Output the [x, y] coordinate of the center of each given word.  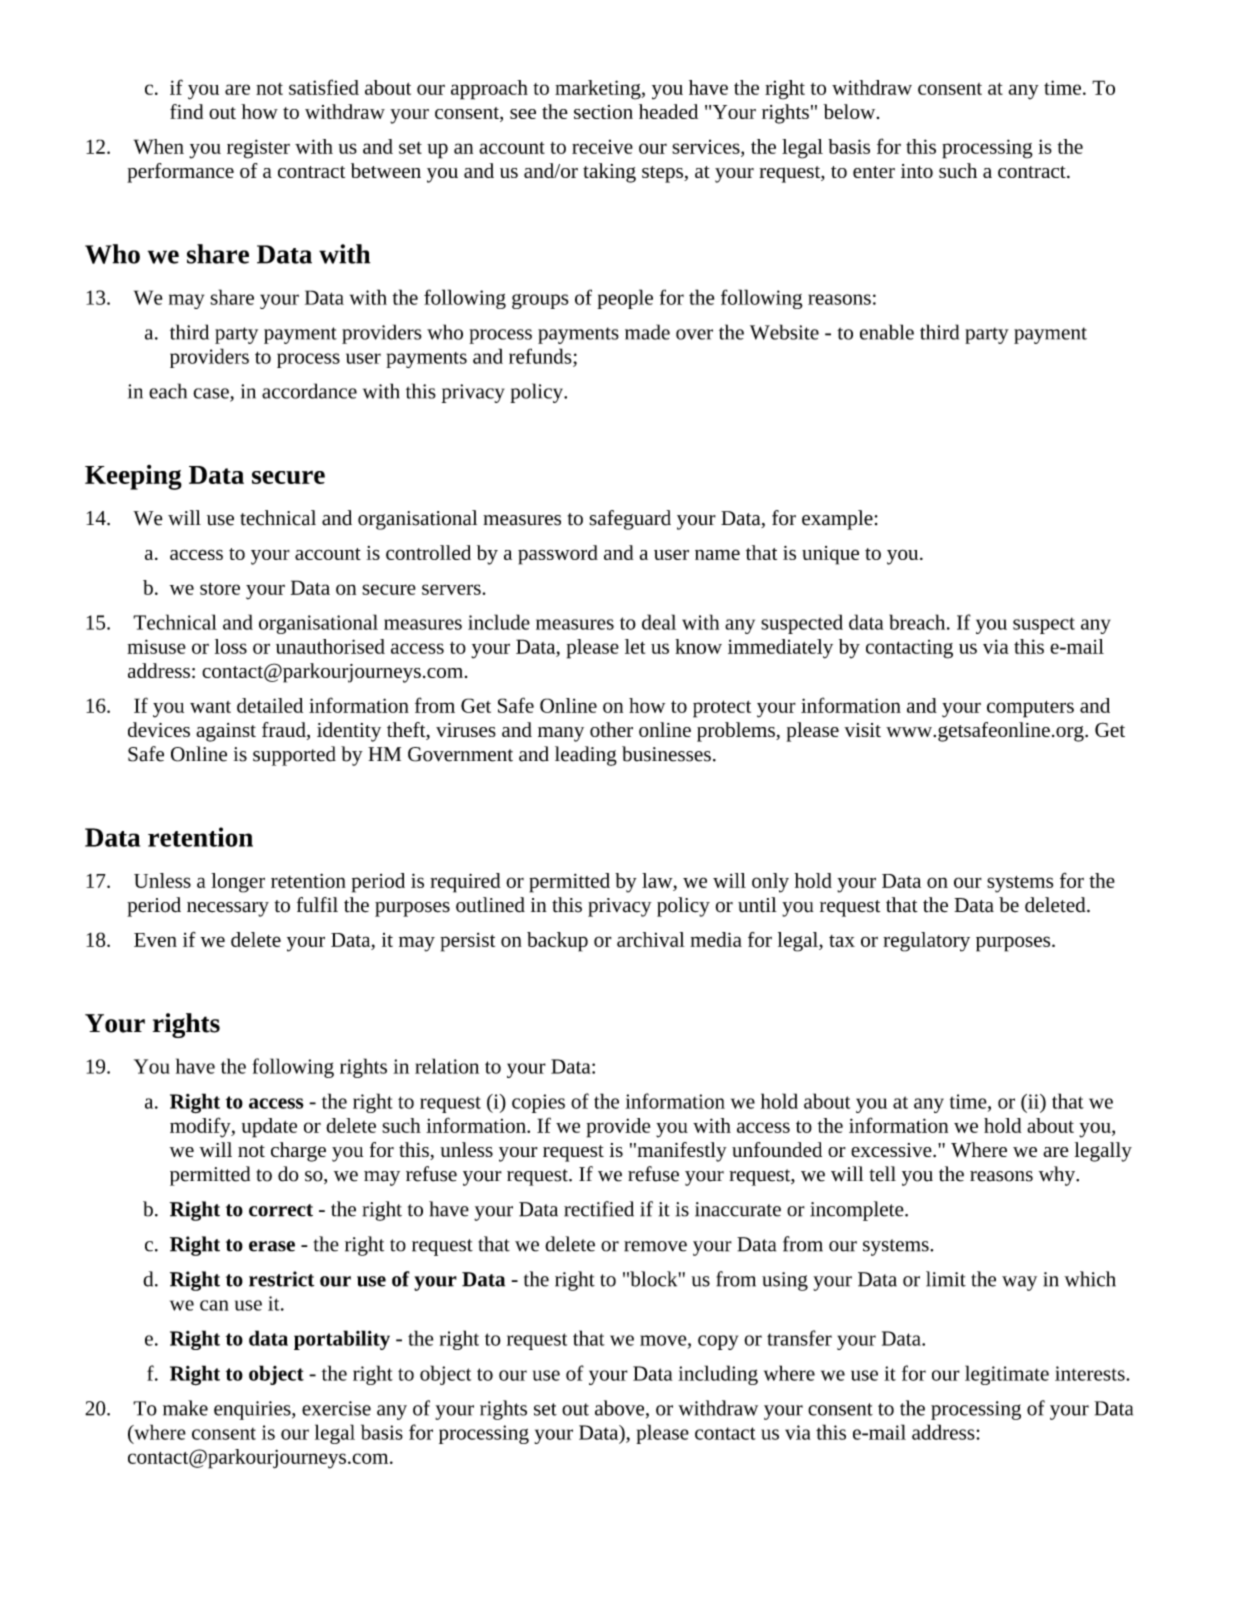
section [603, 112]
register [258, 149]
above [621, 1409]
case [212, 394]
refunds [541, 356]
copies [538, 1103]
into [917, 171]
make [185, 1408]
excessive [892, 1150]
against [226, 732]
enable [887, 332]
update [269, 1128]
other [611, 729]
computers [1030, 709]
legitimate [1007, 1375]
